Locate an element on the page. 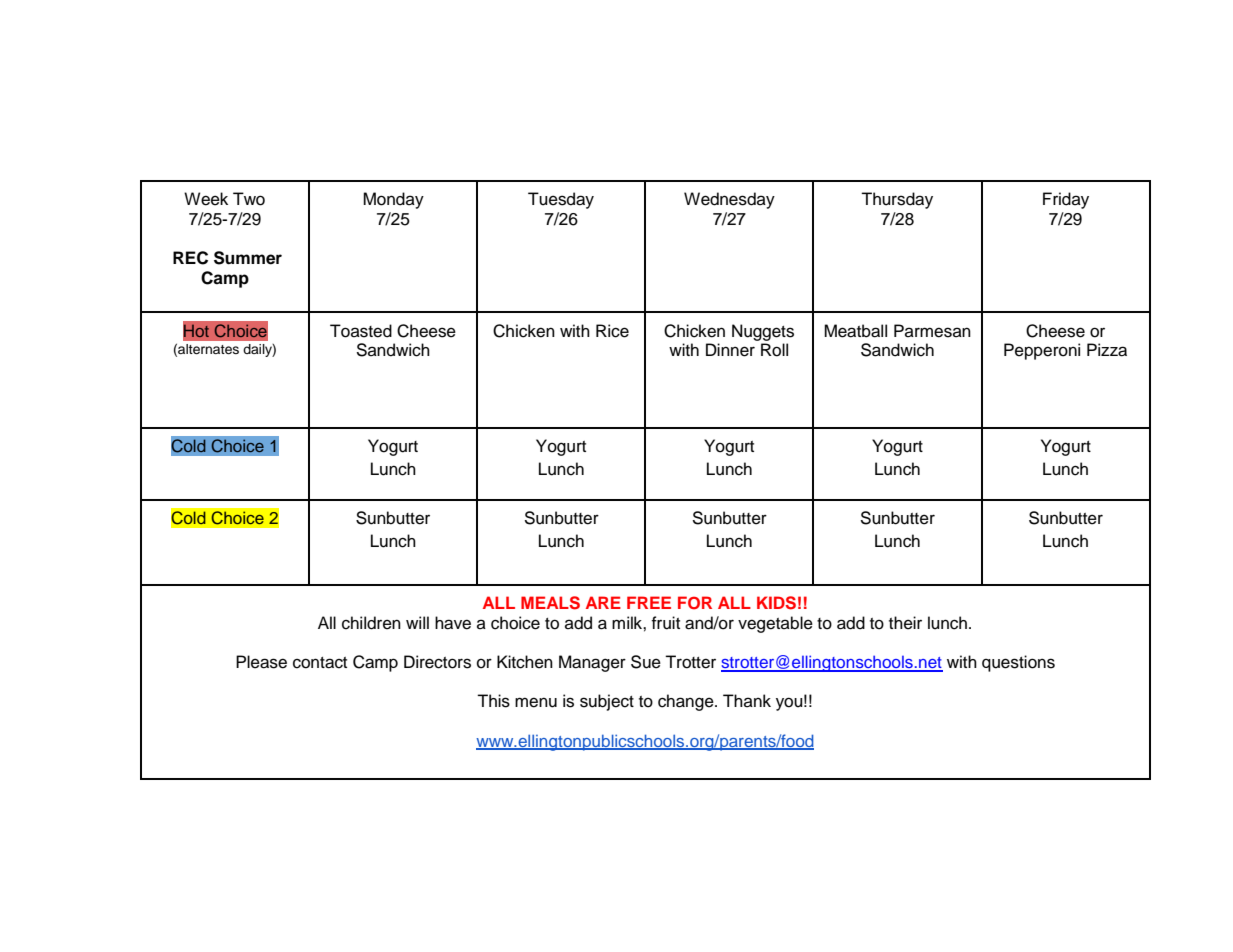 The image size is (1233, 952). Dinner is located at coordinates (730, 350).
